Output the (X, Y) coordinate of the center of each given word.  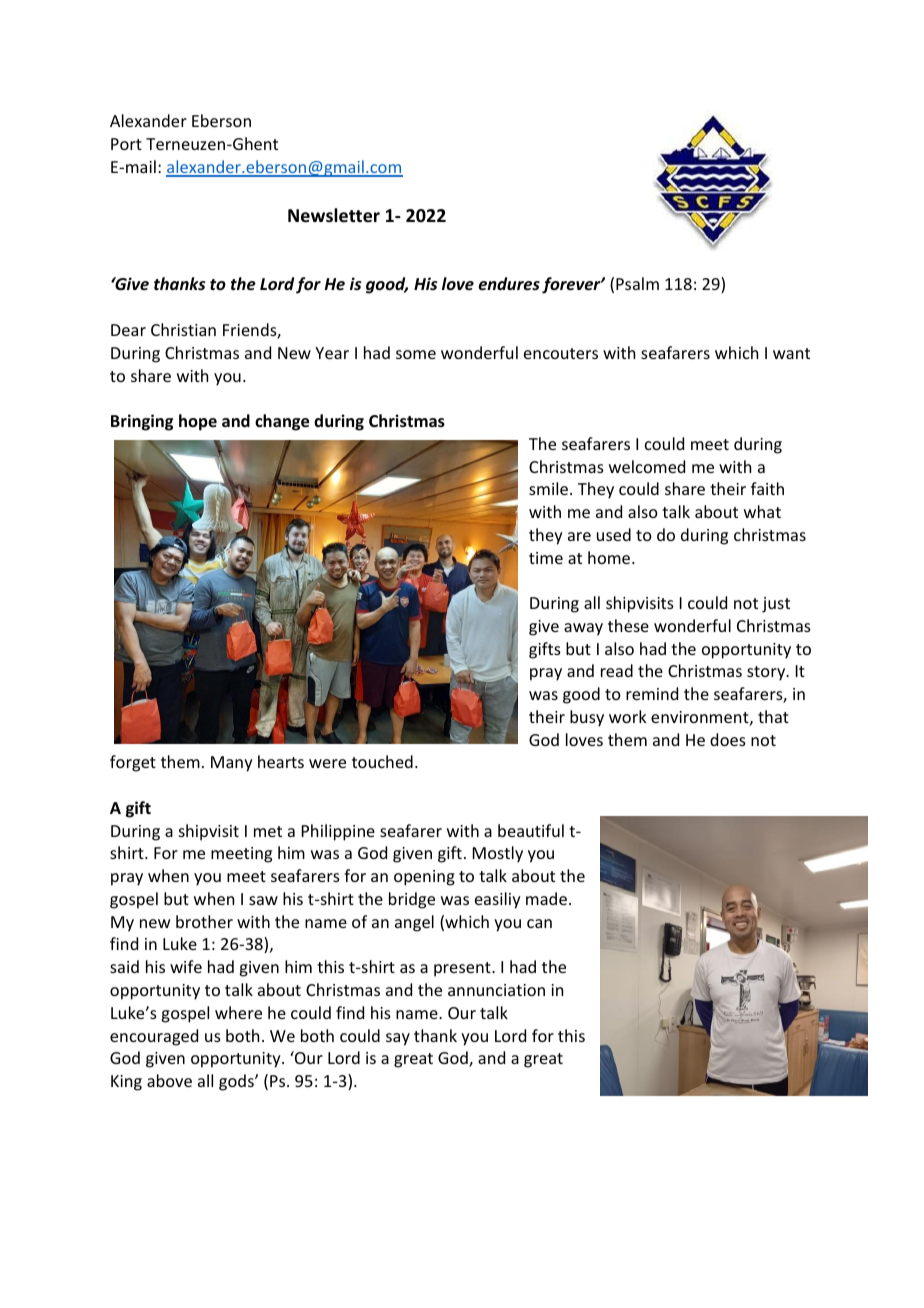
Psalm (637, 283)
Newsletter (334, 215)
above (169, 1080)
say (398, 1039)
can (539, 923)
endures (509, 284)
